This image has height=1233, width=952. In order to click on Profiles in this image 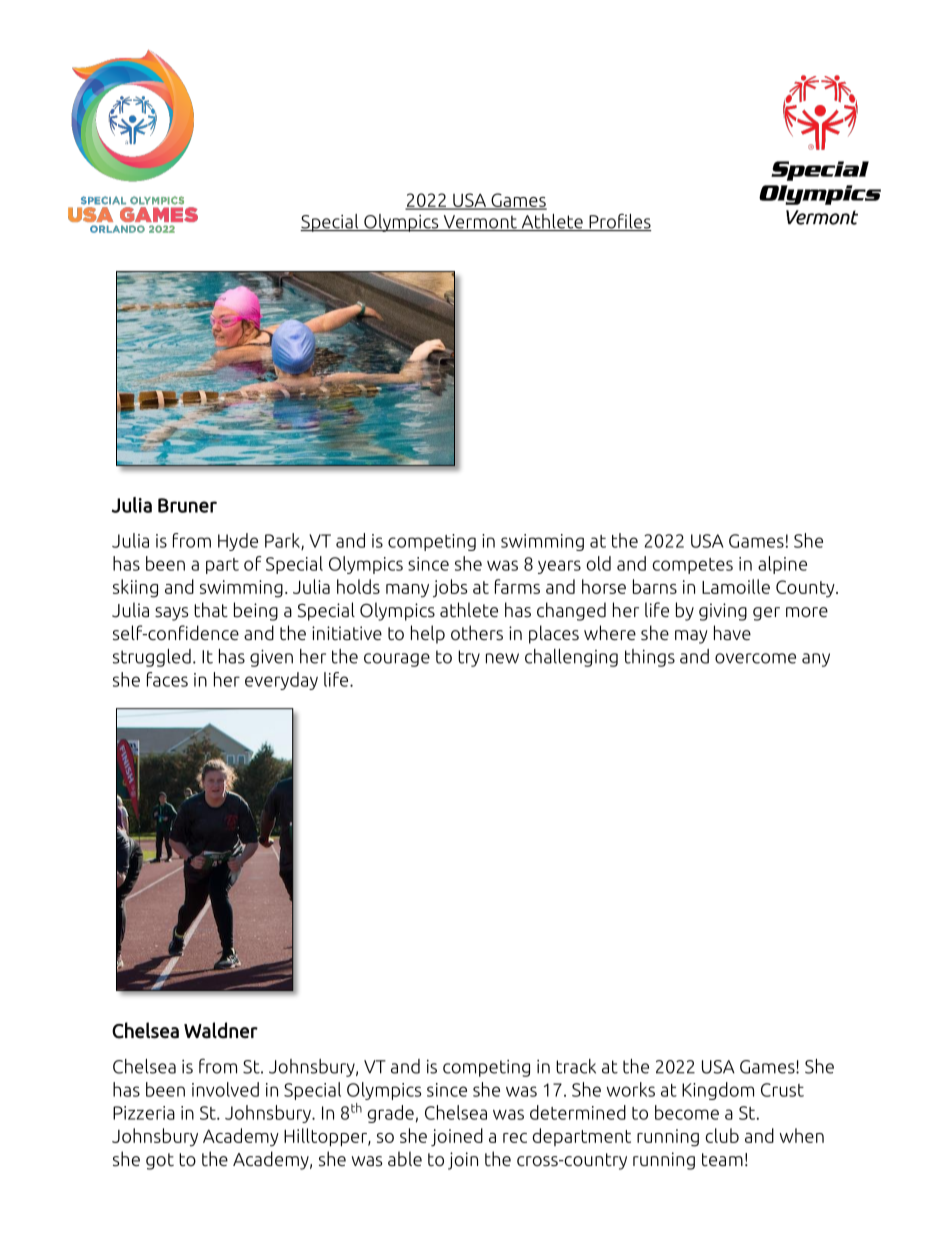, I will do `click(619, 222)`.
